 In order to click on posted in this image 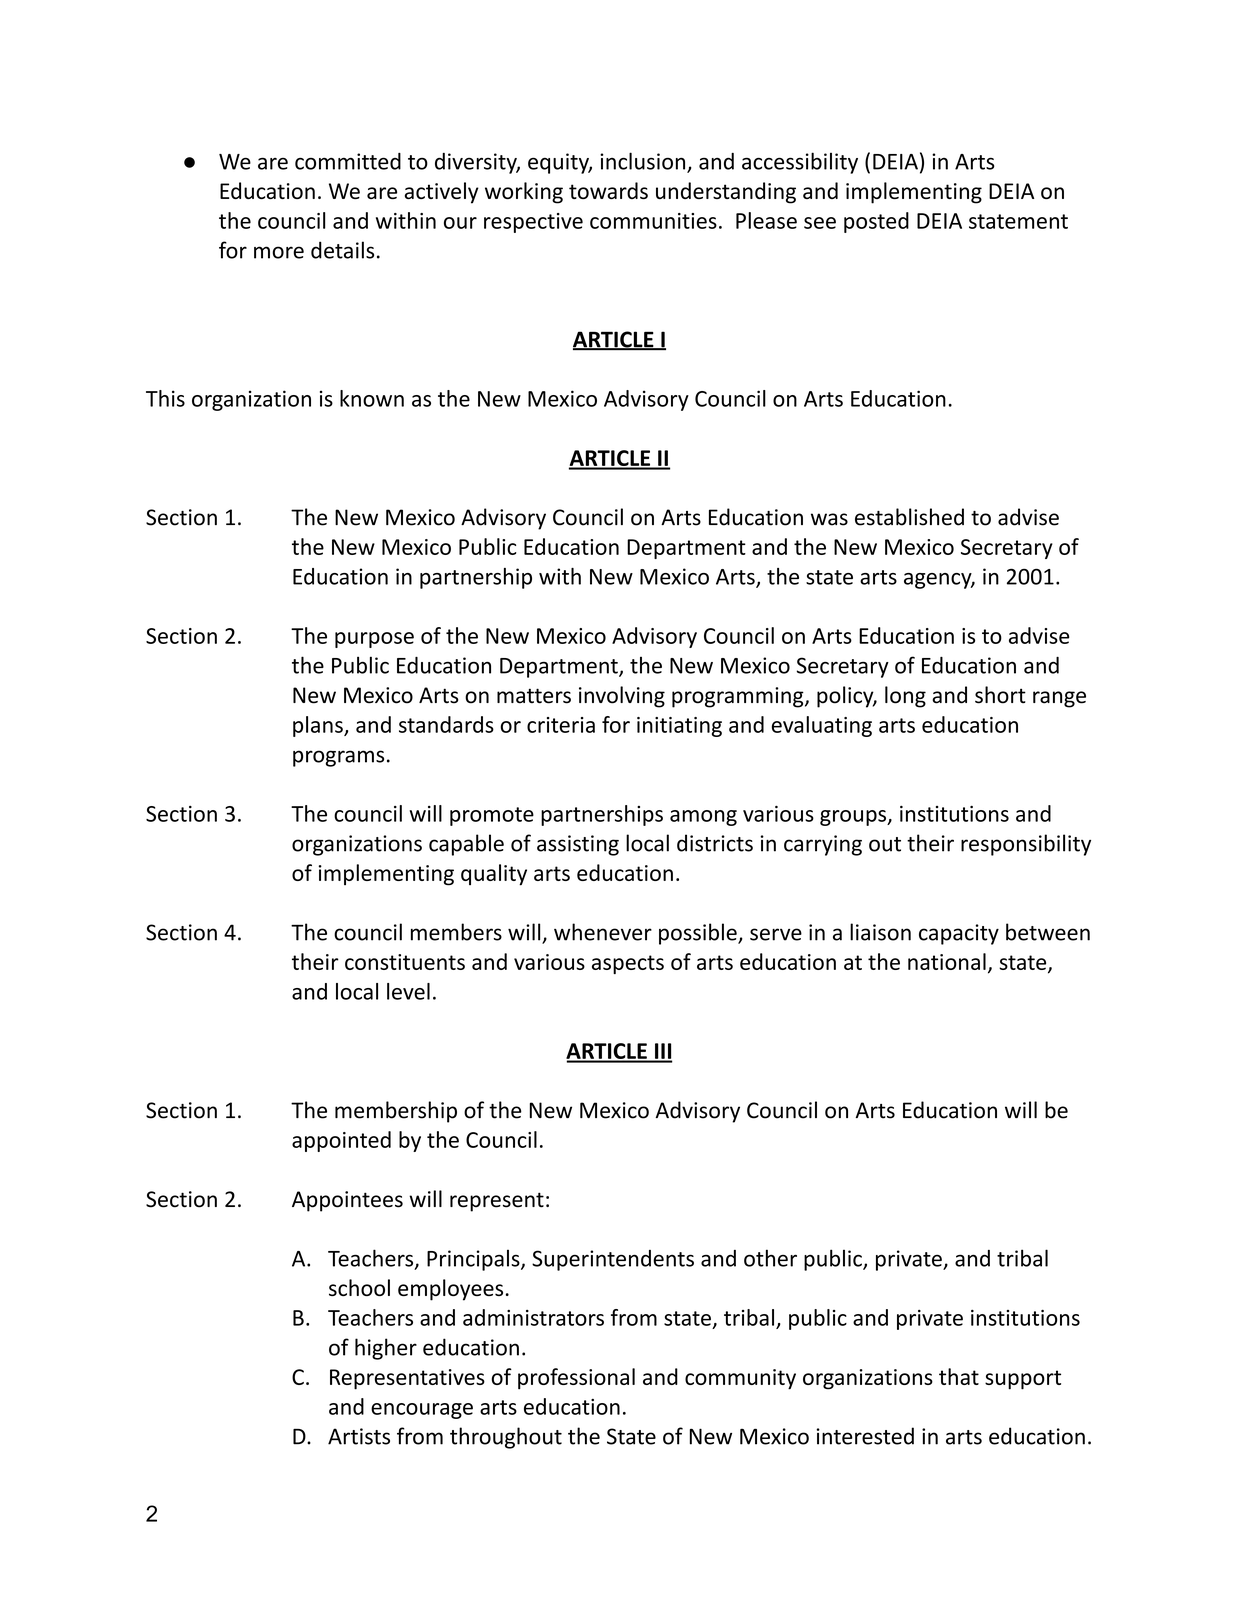, I will do `click(876, 222)`.
